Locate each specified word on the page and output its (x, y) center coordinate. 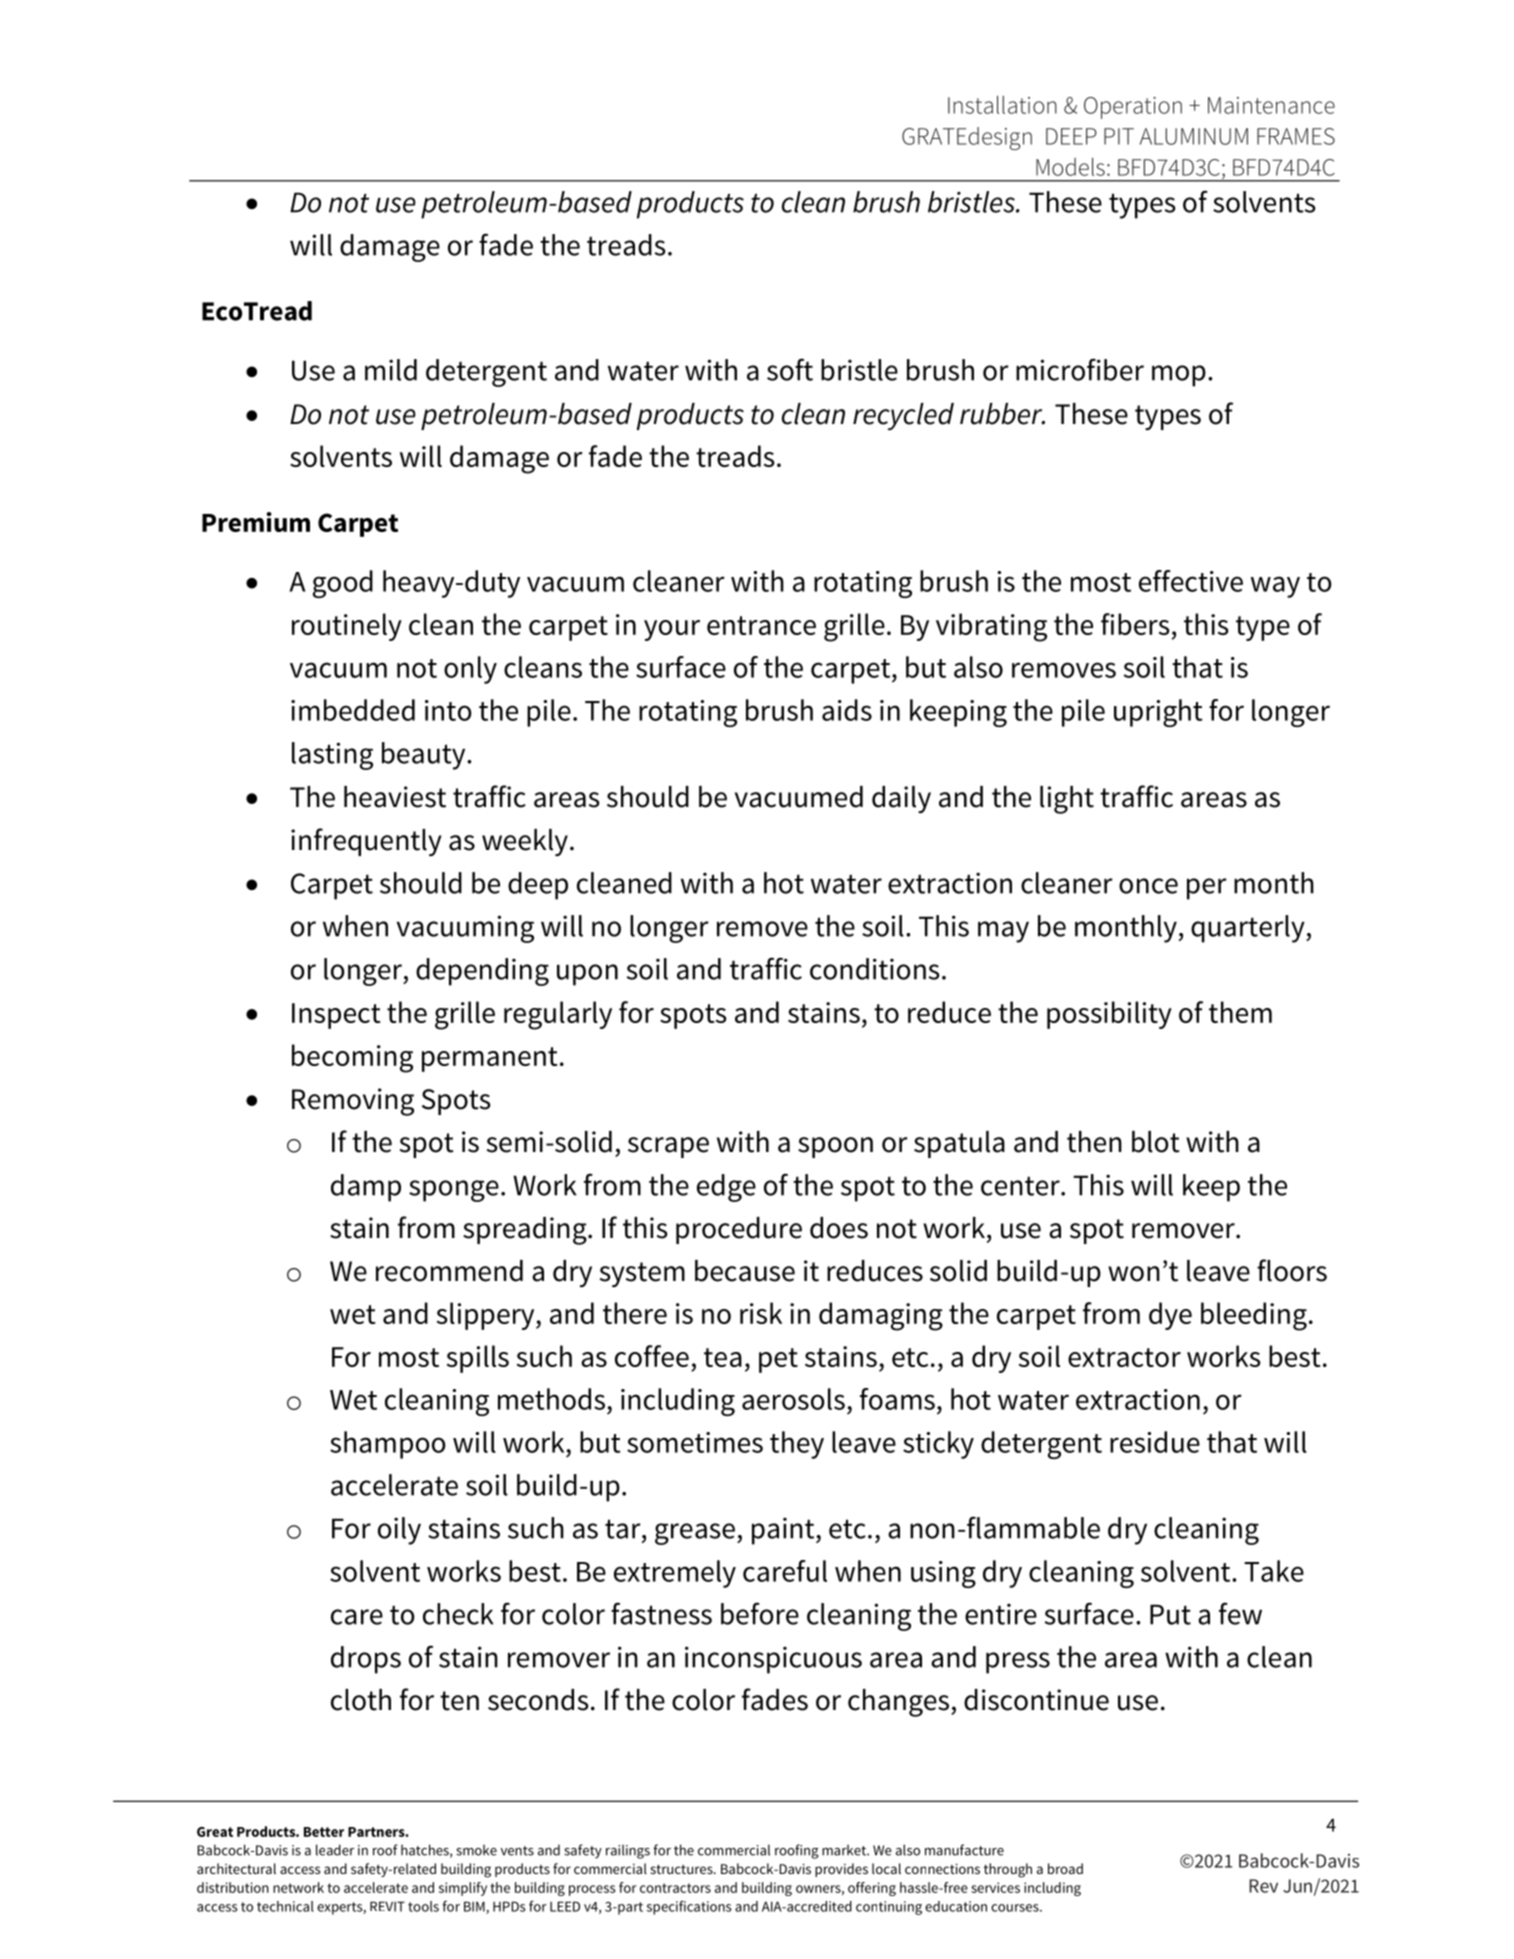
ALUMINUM (1194, 136)
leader (335, 1850)
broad (1065, 1868)
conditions (875, 969)
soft (790, 369)
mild (391, 370)
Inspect (336, 1016)
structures (682, 1869)
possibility (1109, 1015)
